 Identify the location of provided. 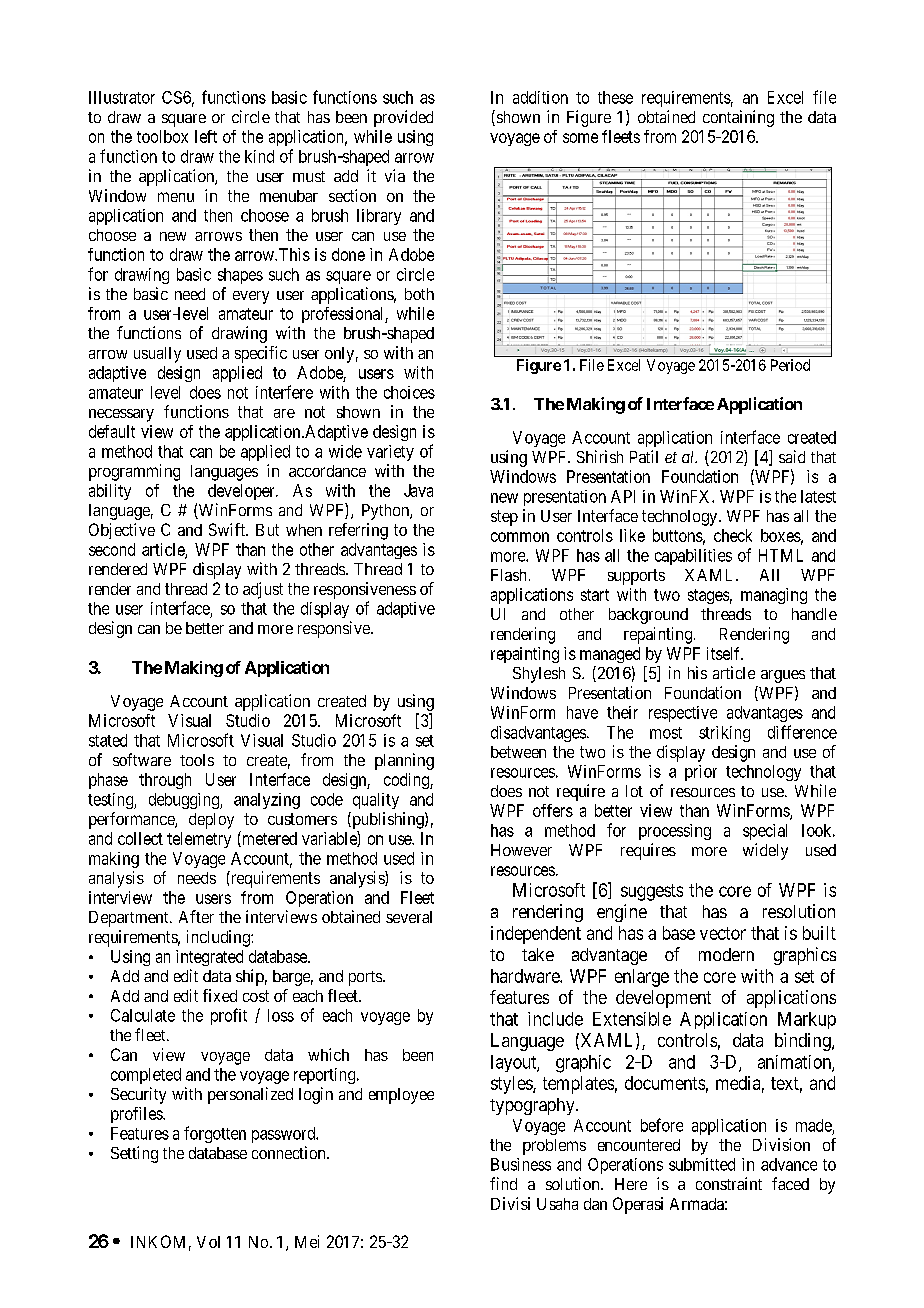
(403, 118).
